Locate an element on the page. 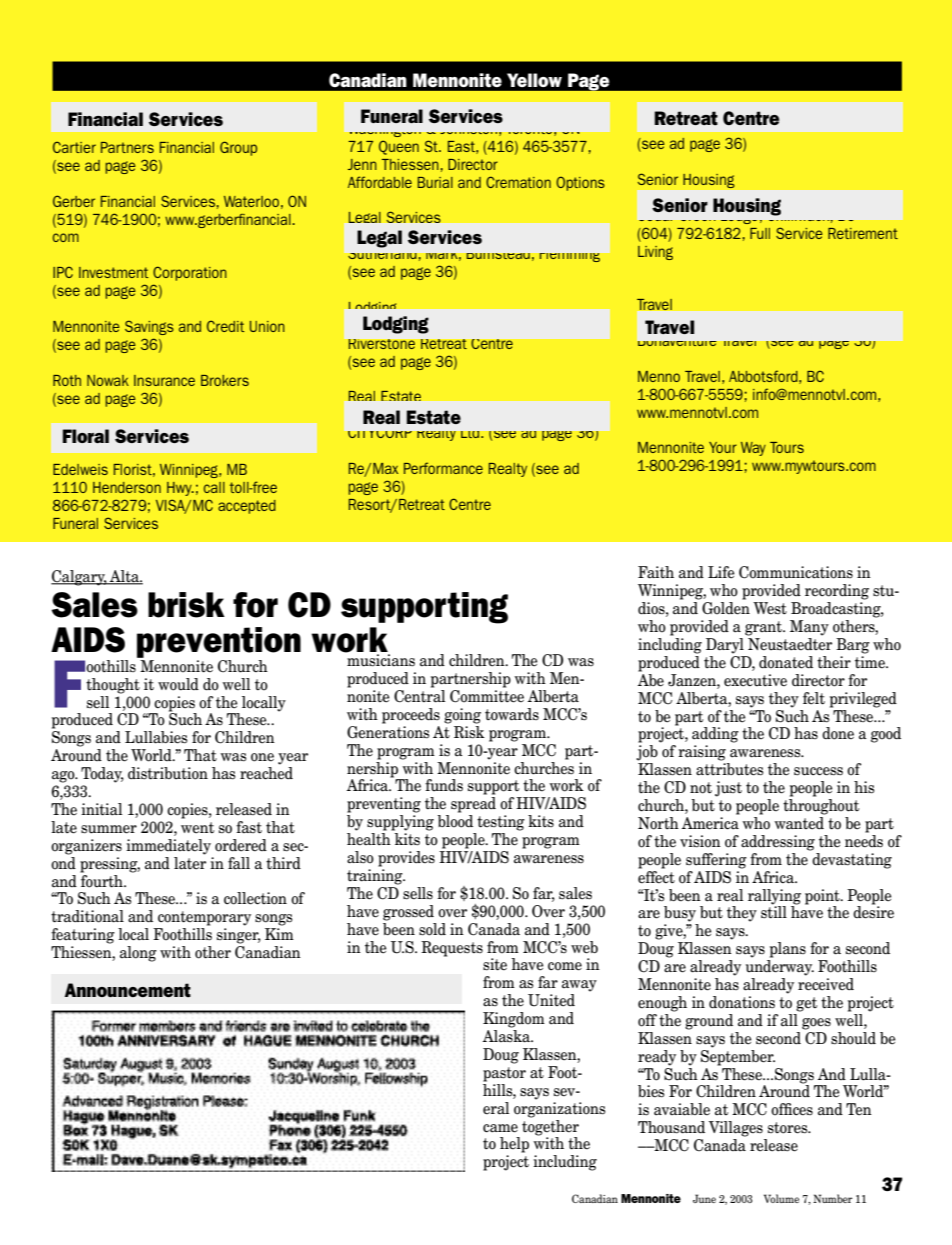 Image resolution: width=952 pixels, height=1245 pixels. Performance is located at coordinates (443, 468).
